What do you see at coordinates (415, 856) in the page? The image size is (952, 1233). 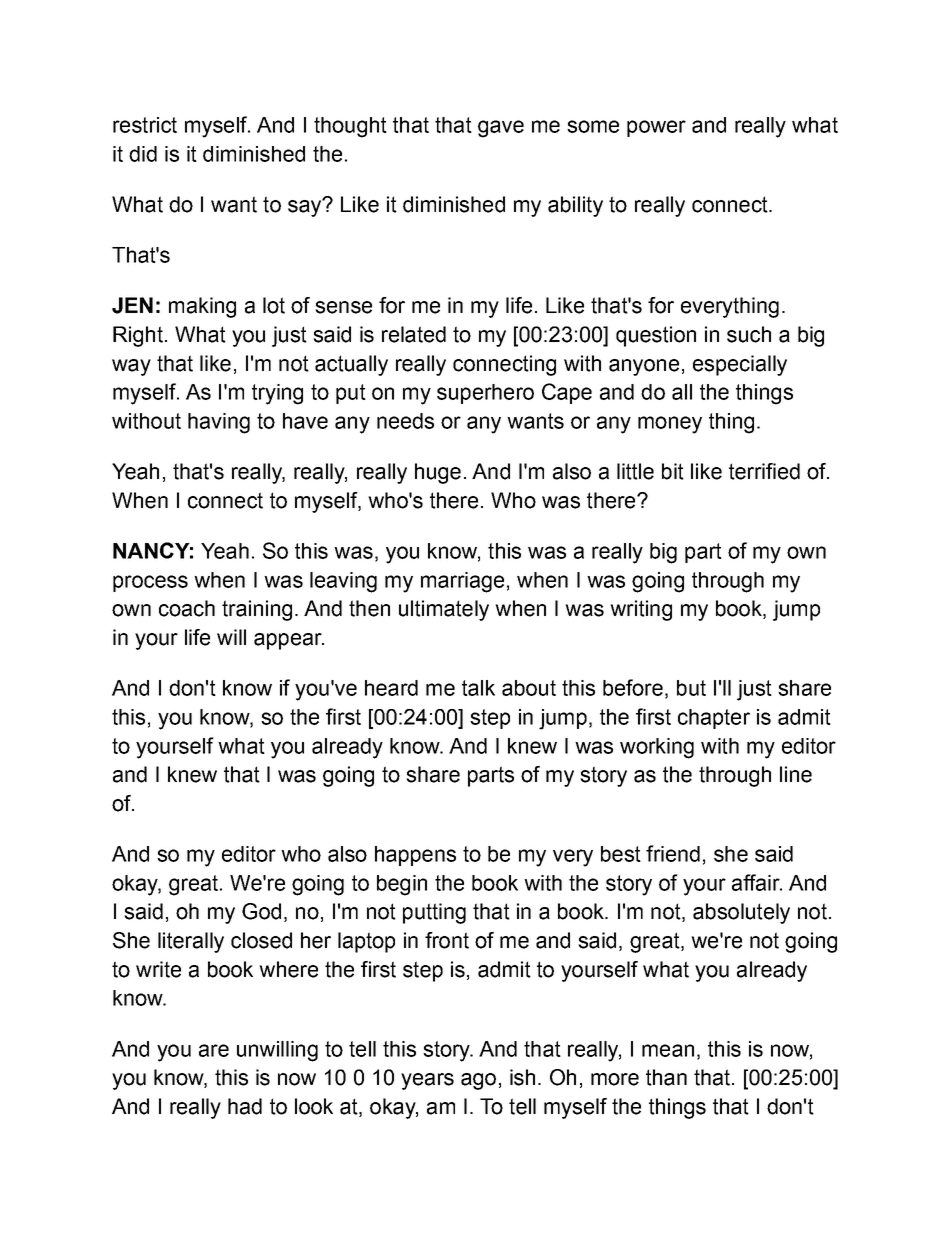 I see `happens` at bounding box center [415, 856].
